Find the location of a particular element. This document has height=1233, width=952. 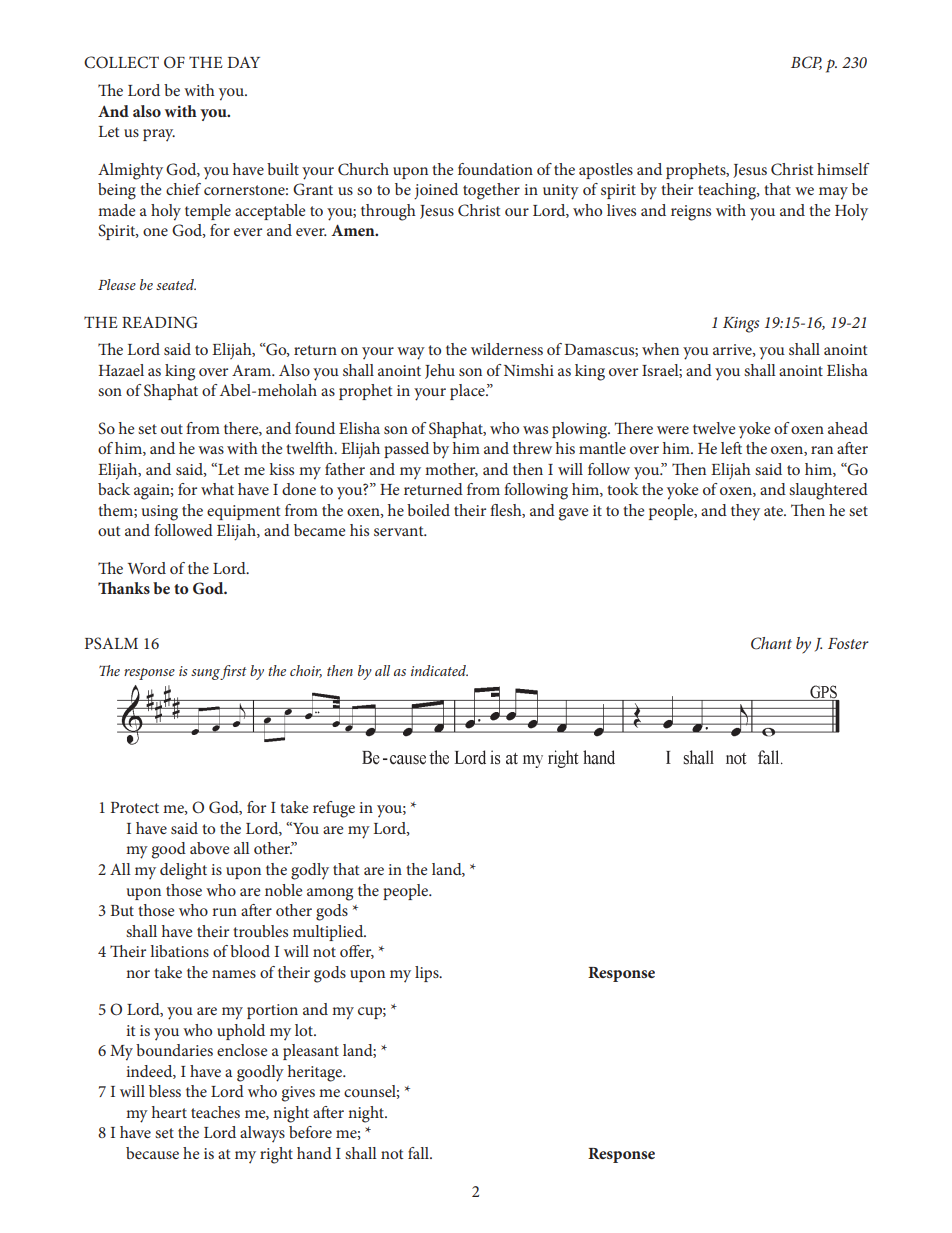

pray is located at coordinates (159, 135).
